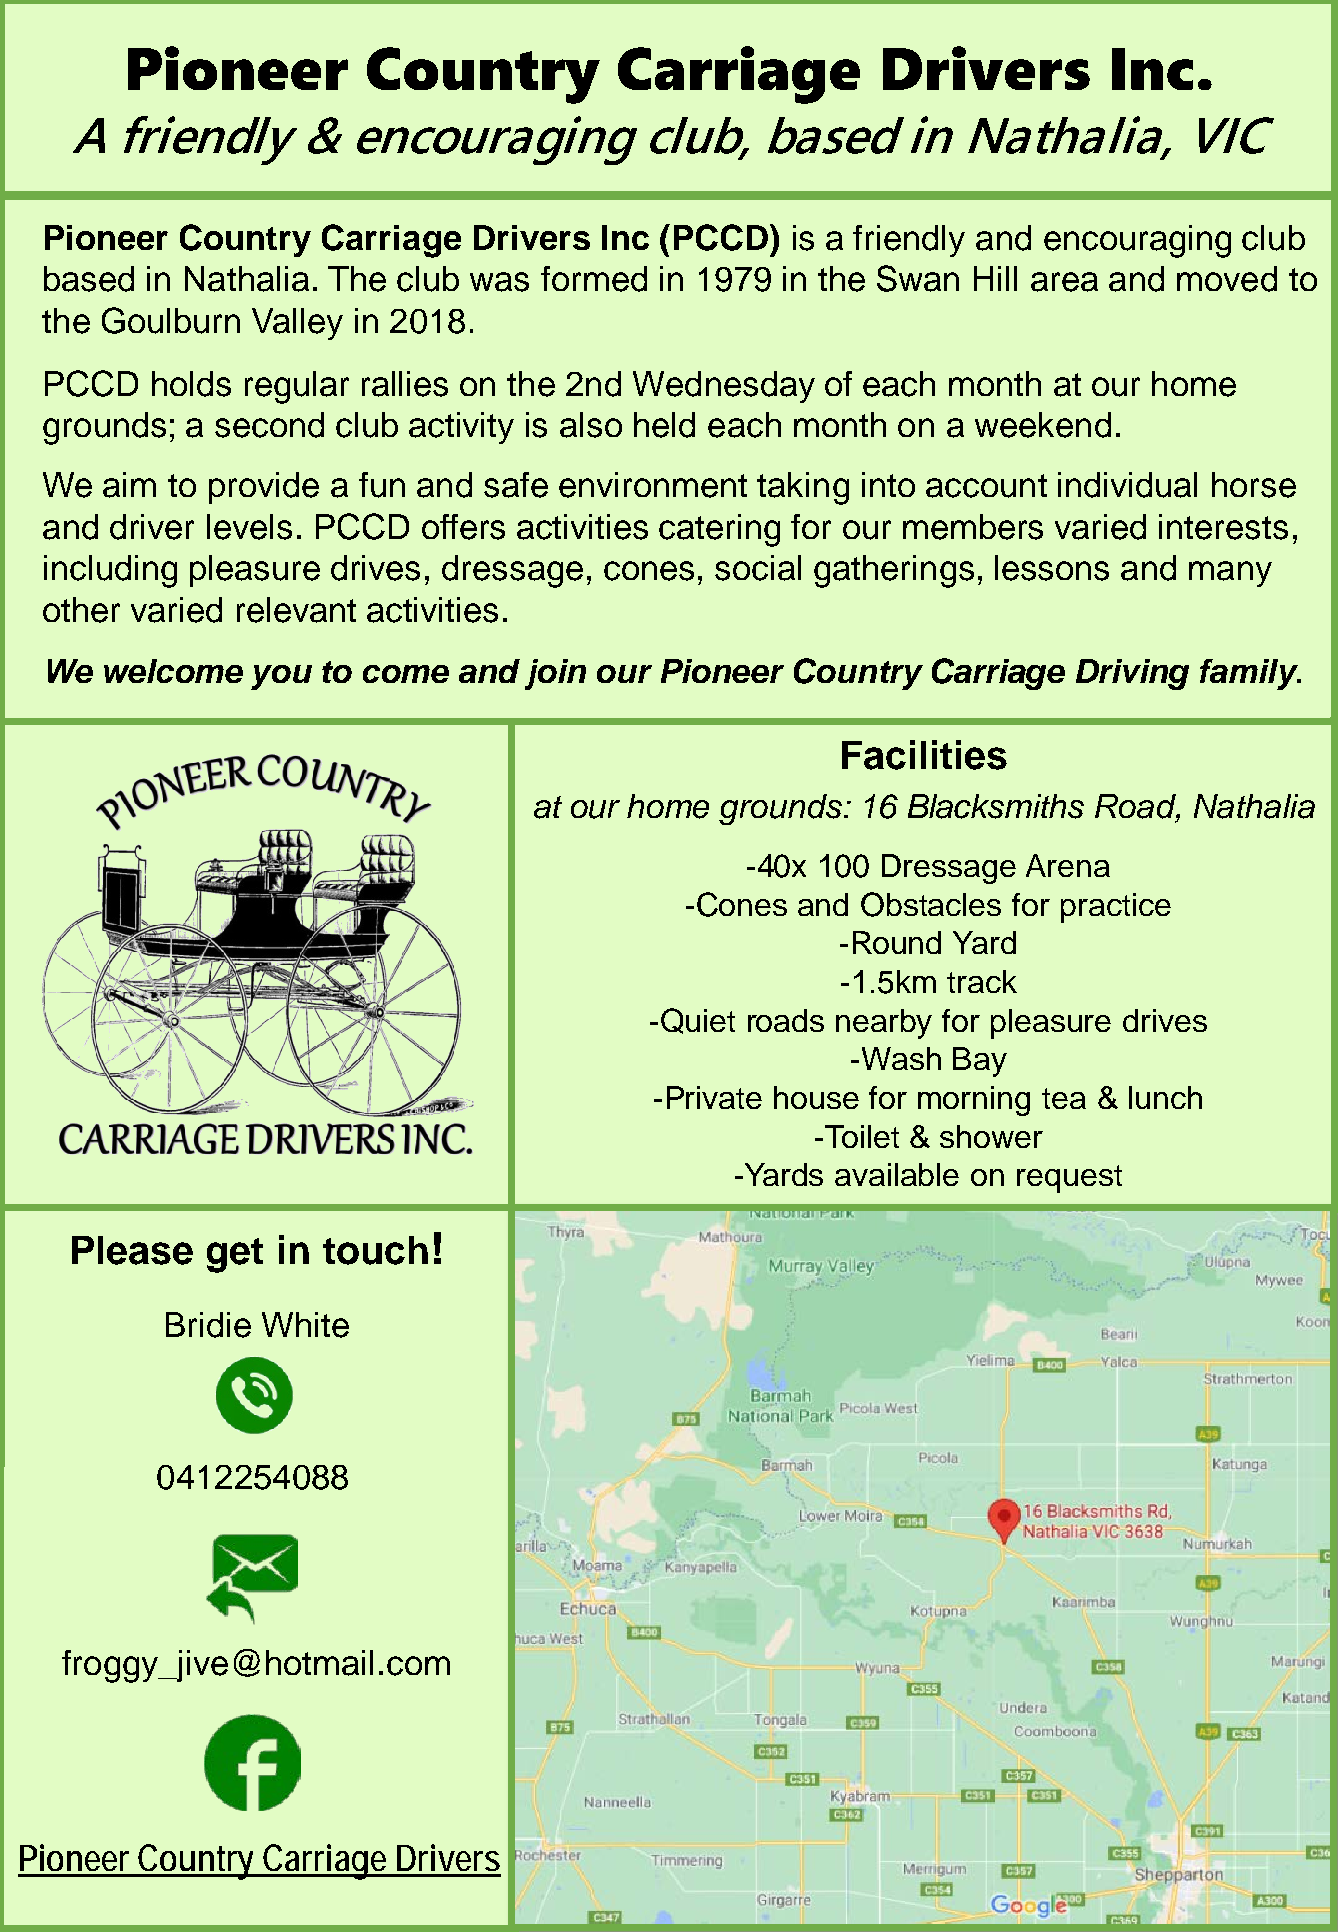 This screenshot has width=1338, height=1932. What do you see at coordinates (132, 1250) in the screenshot?
I see `Please` at bounding box center [132, 1250].
